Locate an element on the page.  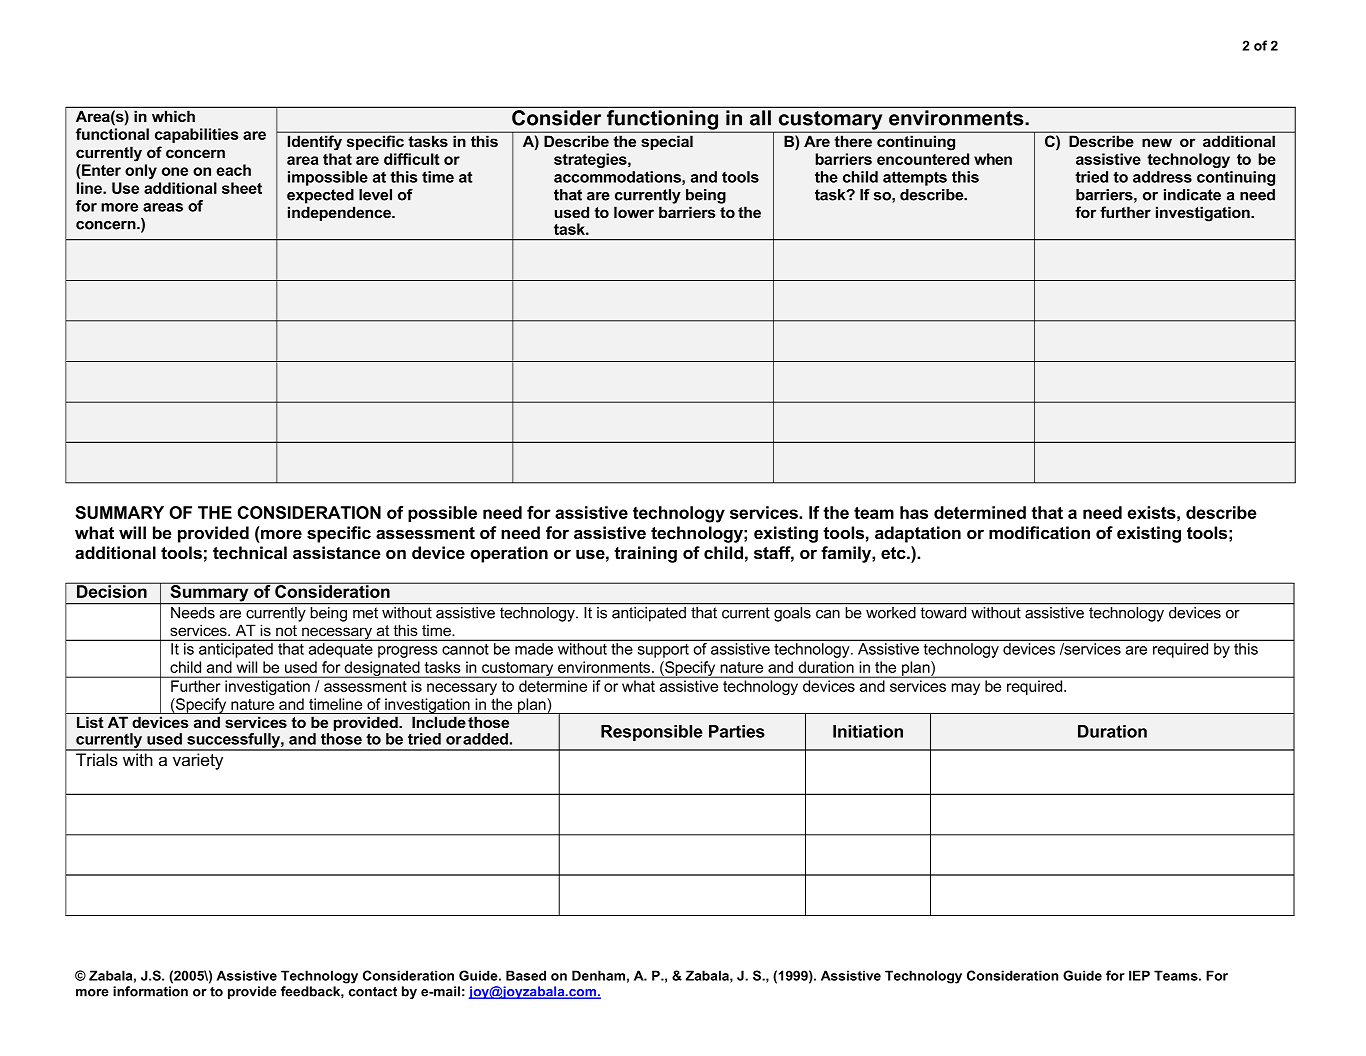
Responsible is located at coordinates (651, 733).
